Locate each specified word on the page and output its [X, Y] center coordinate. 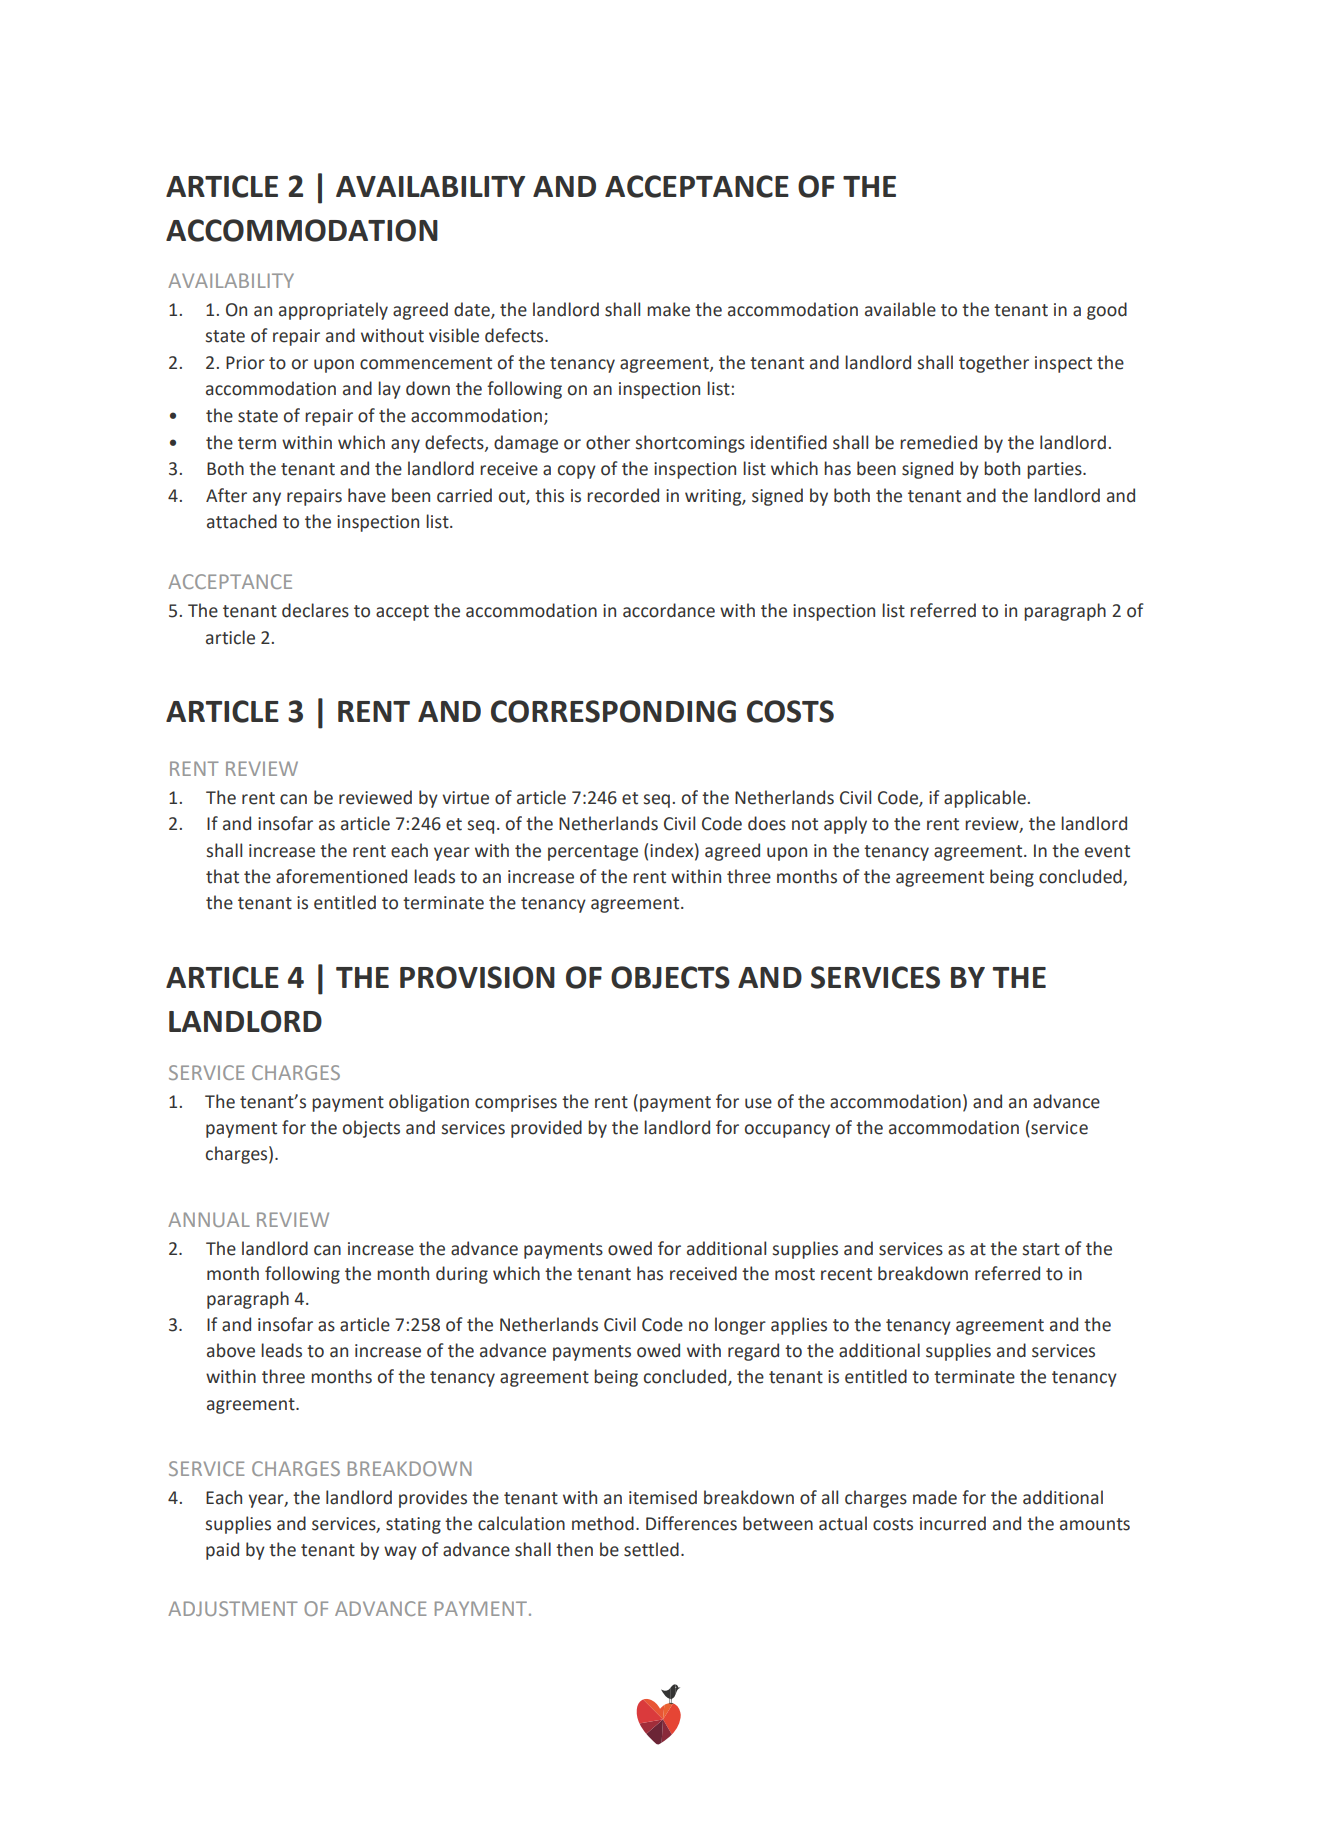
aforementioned [341, 876]
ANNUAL [209, 1219]
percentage [593, 853]
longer [740, 1326]
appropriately [333, 311]
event [1107, 851]
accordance [669, 610]
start [1041, 1249]
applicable [985, 799]
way [400, 1553]
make [668, 309]
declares [315, 610]
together [994, 364]
